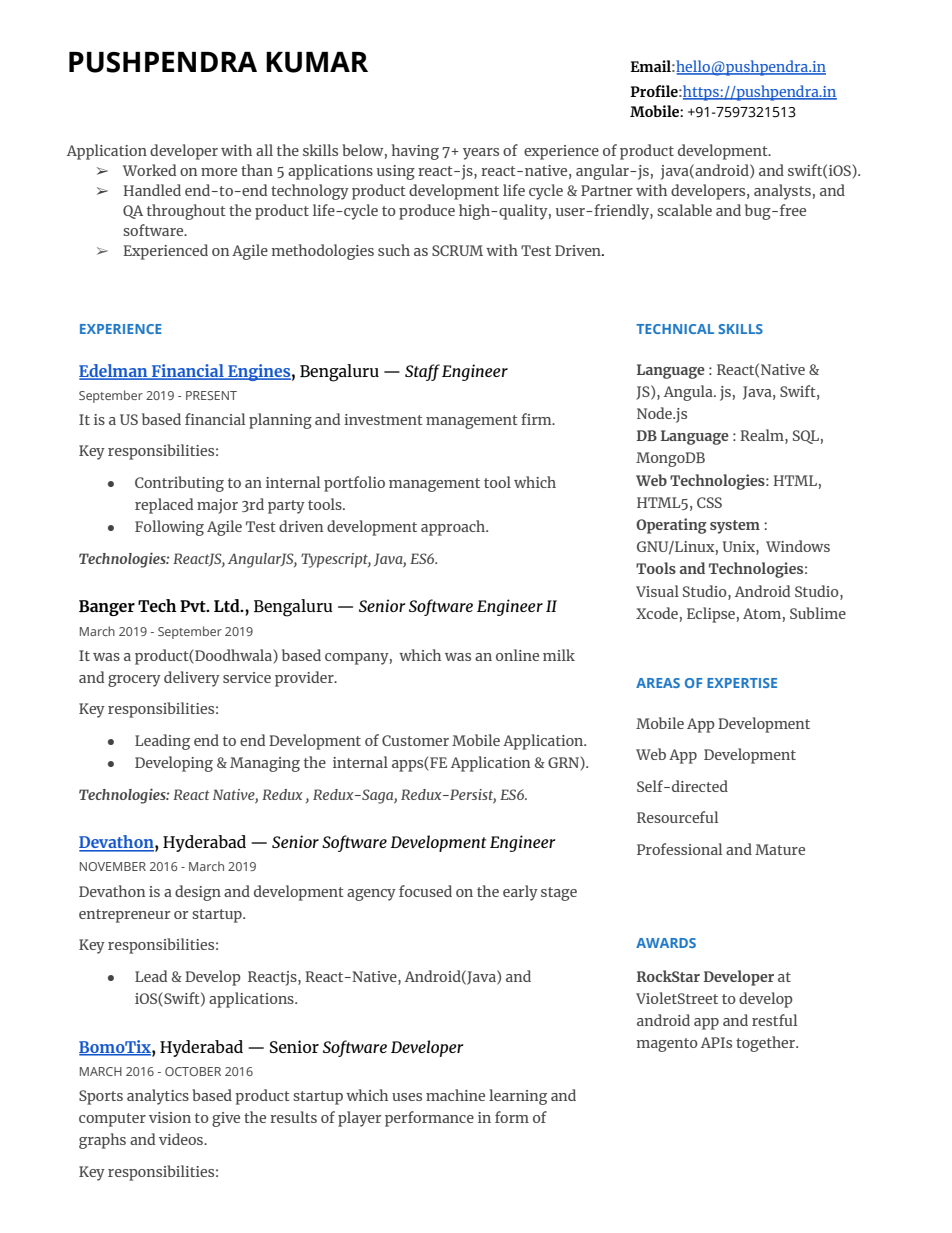 This page has width=952, height=1233. I want to click on vision, so click(170, 1117).
